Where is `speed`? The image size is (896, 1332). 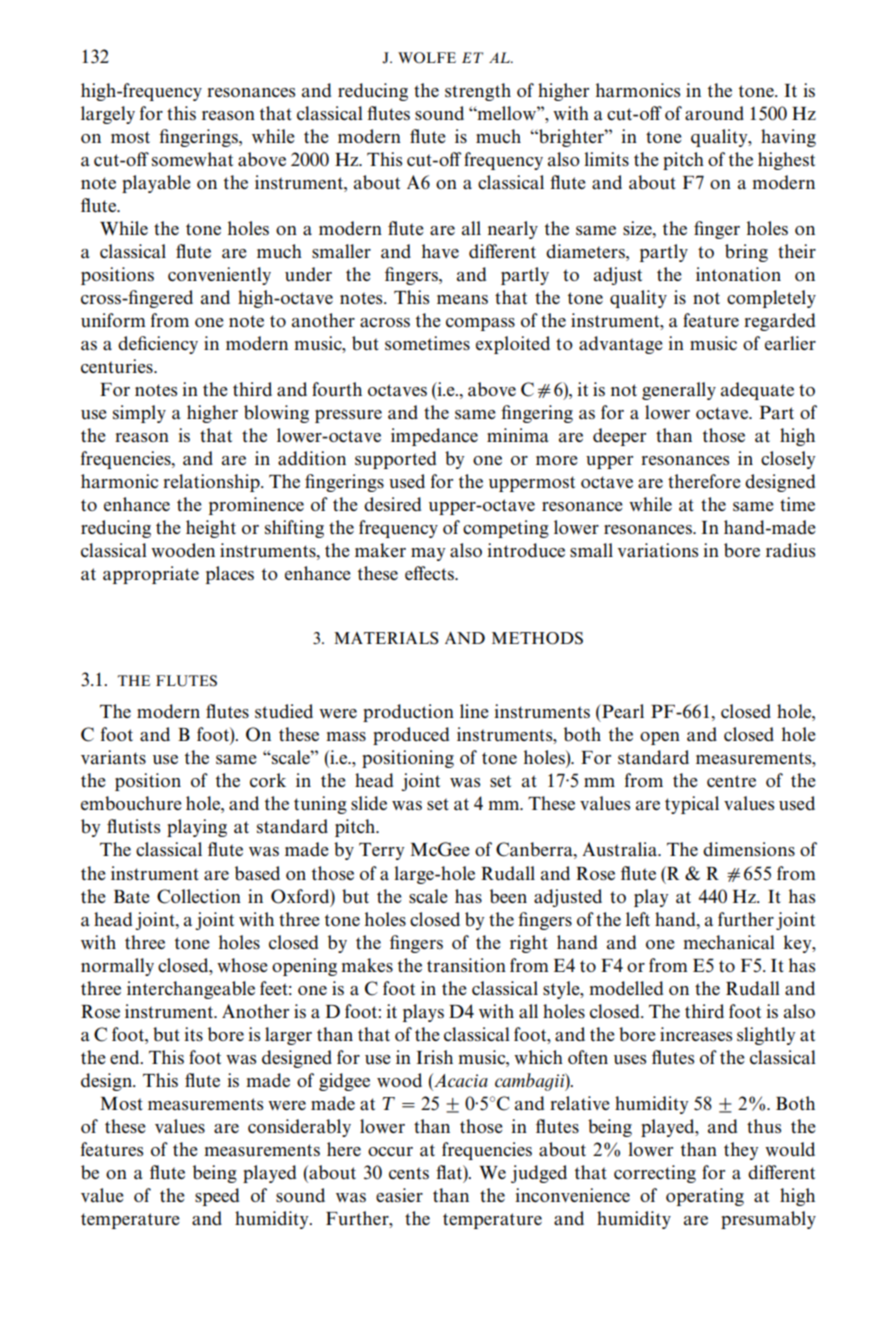 speed is located at coordinates (217, 1197).
